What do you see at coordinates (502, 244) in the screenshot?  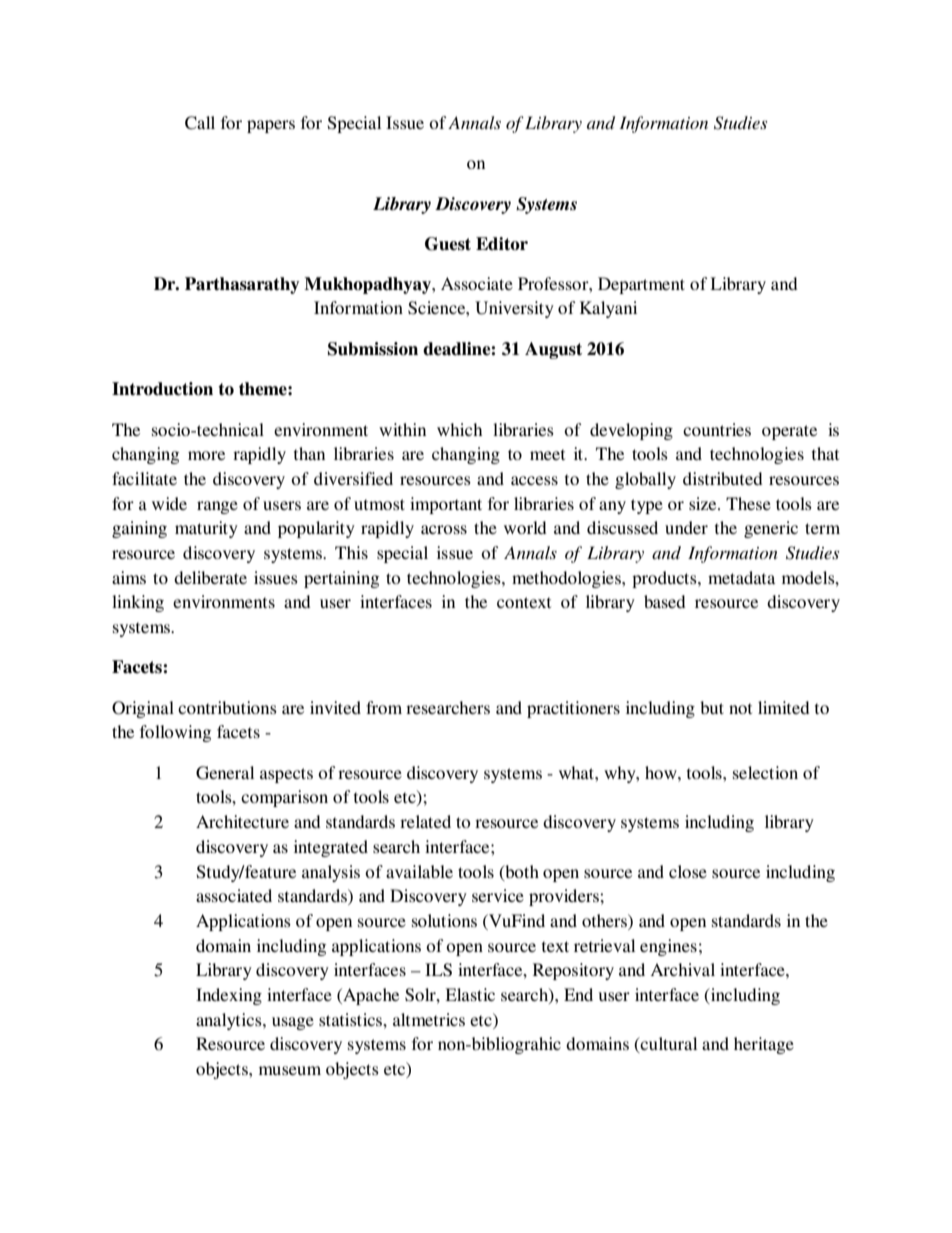 I see `Editor` at bounding box center [502, 244].
